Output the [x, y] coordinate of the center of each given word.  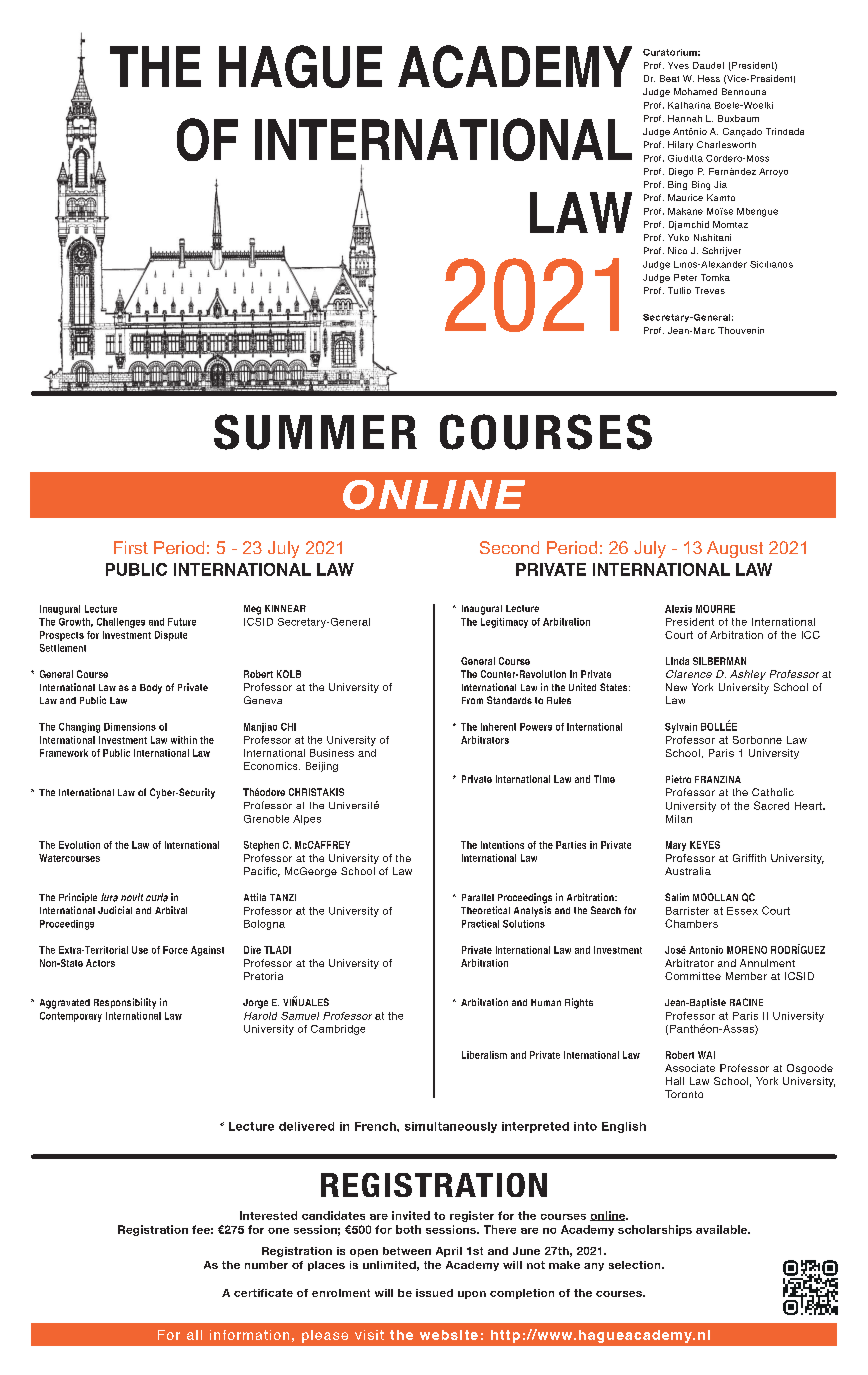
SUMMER [315, 432]
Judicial [115, 910]
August [735, 549]
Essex [742, 911]
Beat [669, 78]
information [249, 1335]
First [131, 547]
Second [509, 547]
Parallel [478, 897]
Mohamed [695, 91]
